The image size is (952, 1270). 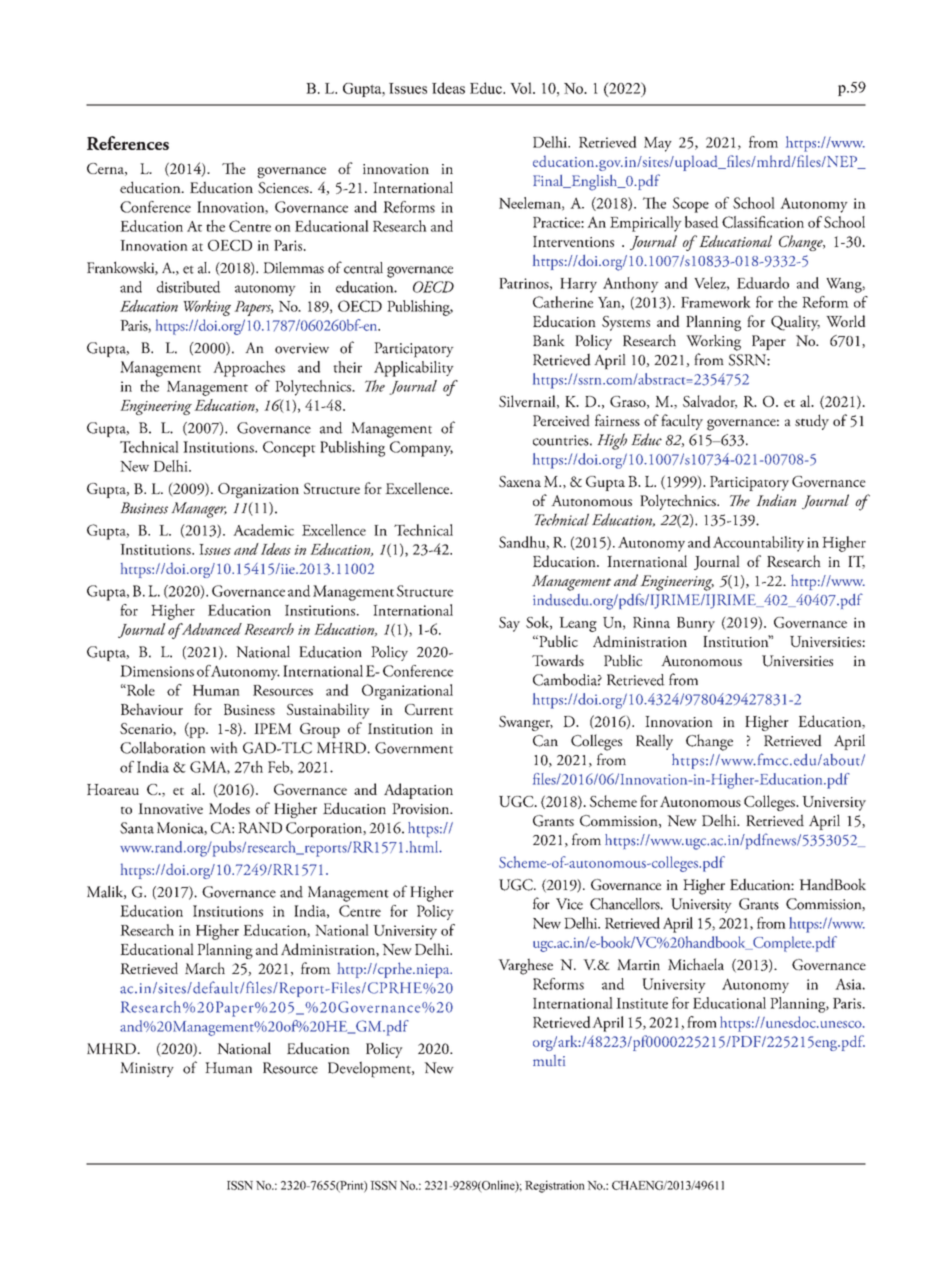 What do you see at coordinates (658, 144) in the screenshot?
I see `May` at bounding box center [658, 144].
